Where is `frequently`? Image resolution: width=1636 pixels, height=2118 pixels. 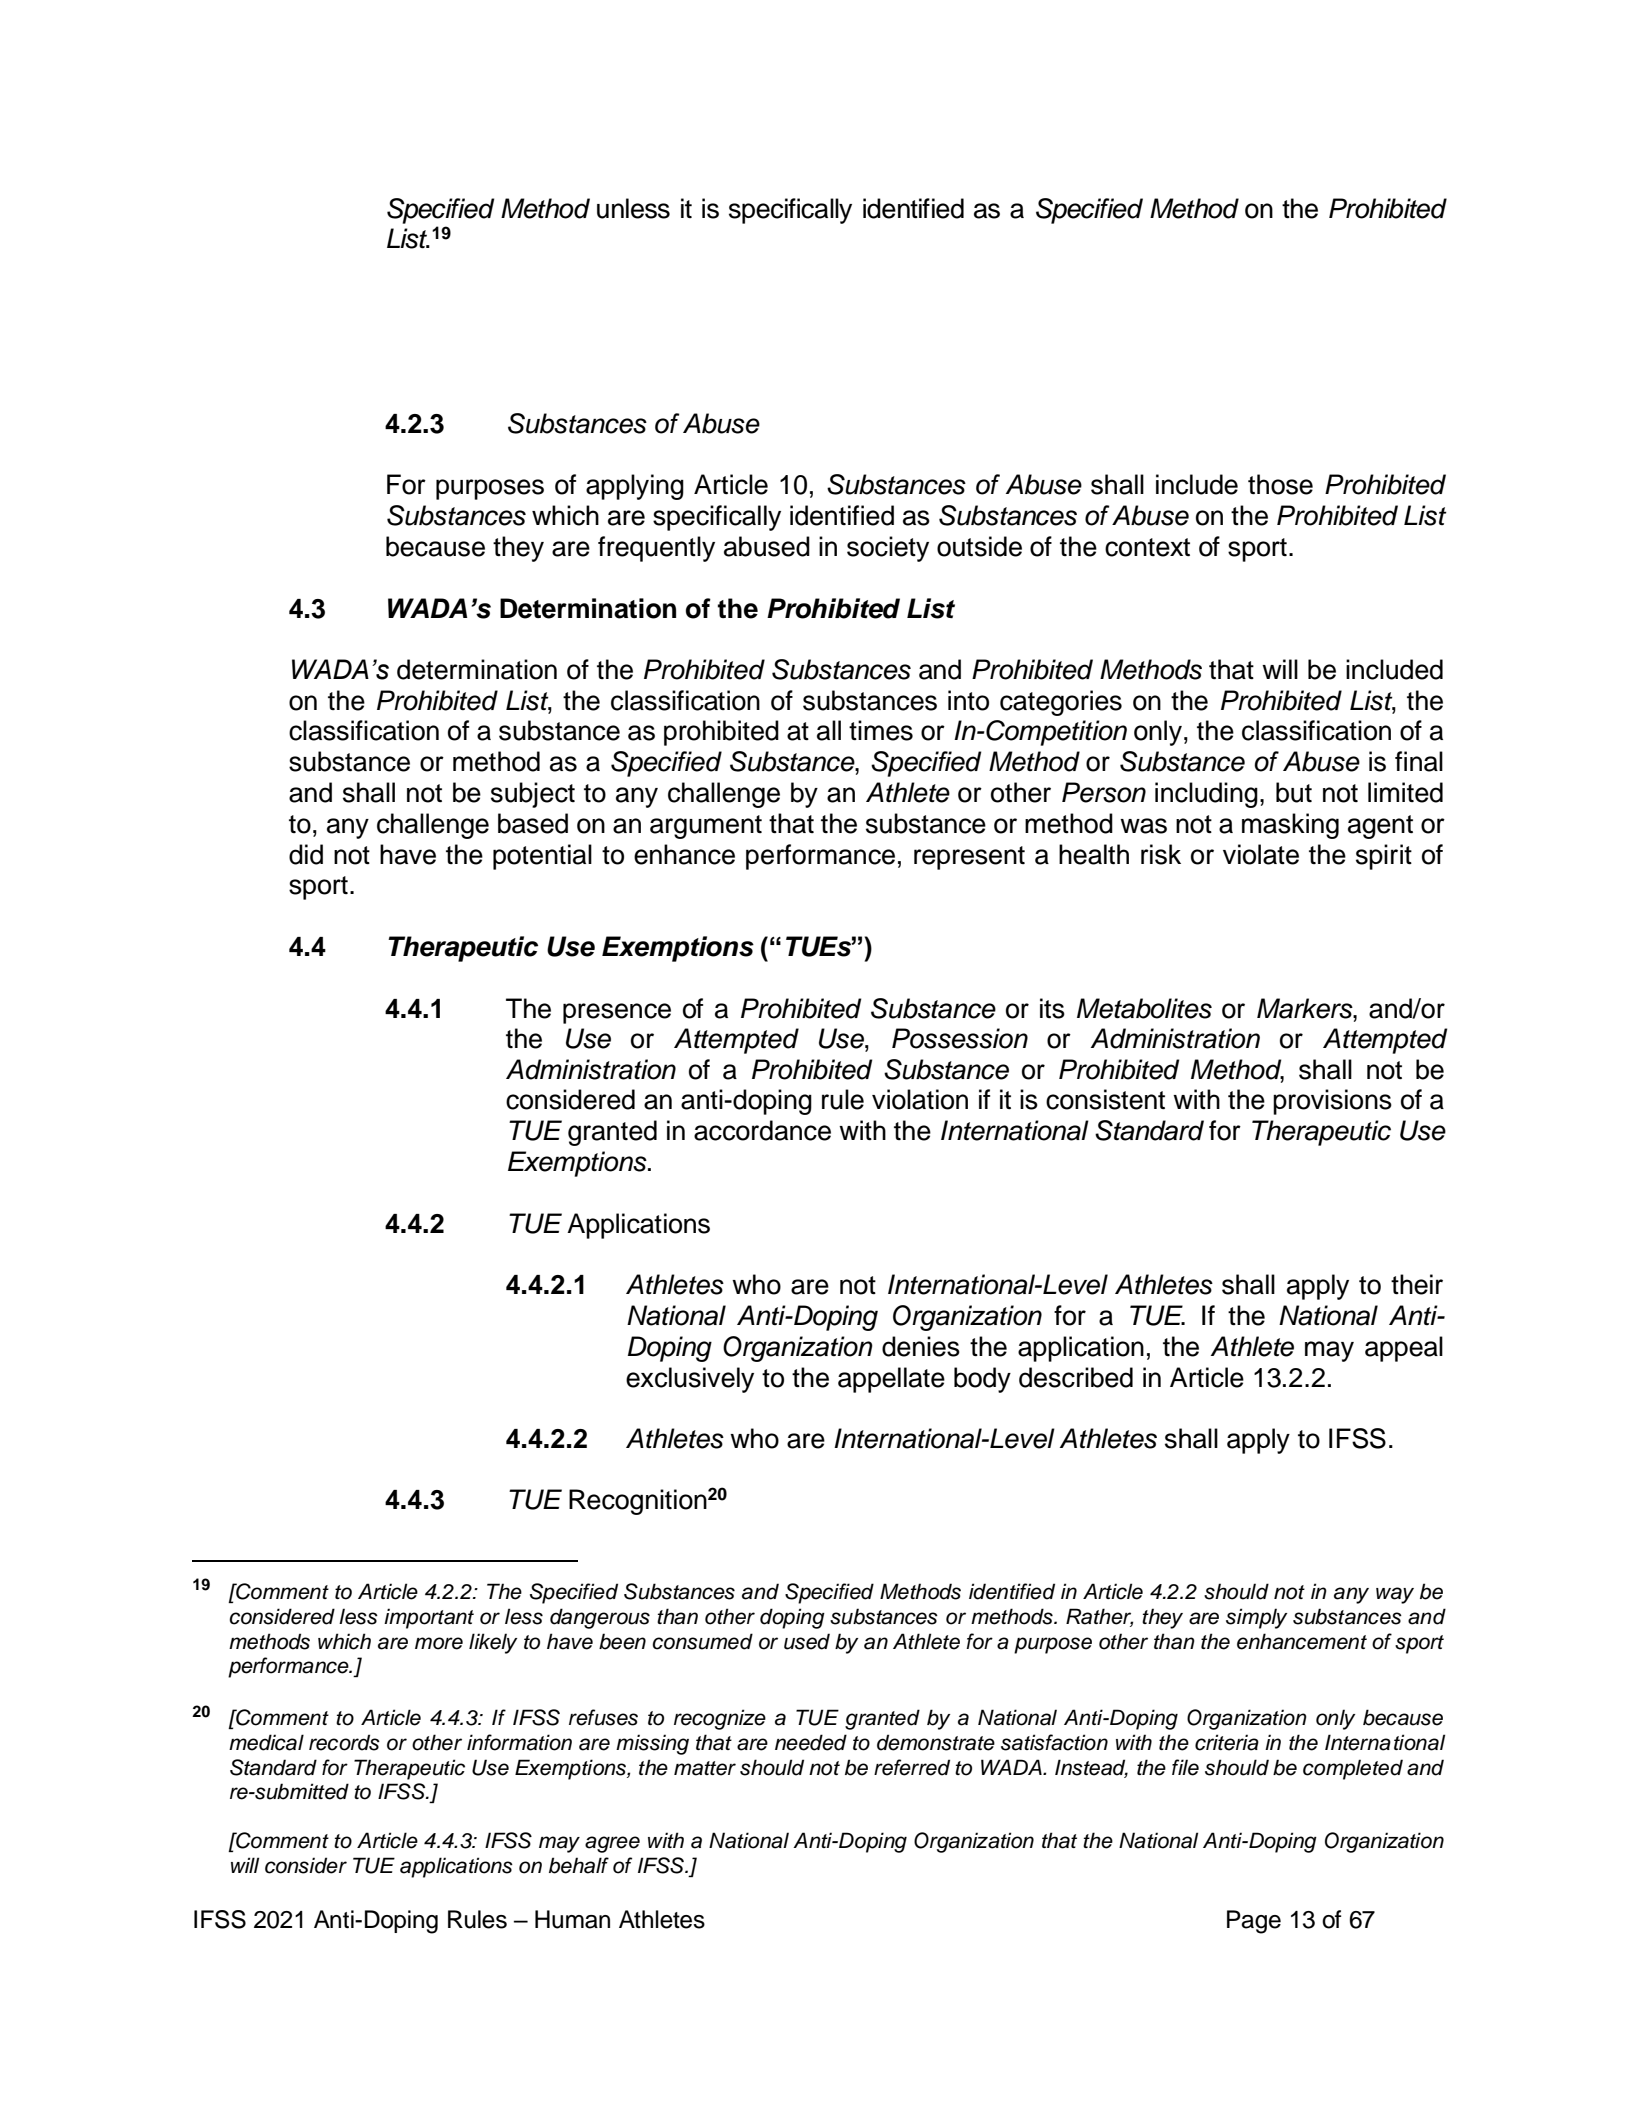 frequently is located at coordinates (656, 549).
